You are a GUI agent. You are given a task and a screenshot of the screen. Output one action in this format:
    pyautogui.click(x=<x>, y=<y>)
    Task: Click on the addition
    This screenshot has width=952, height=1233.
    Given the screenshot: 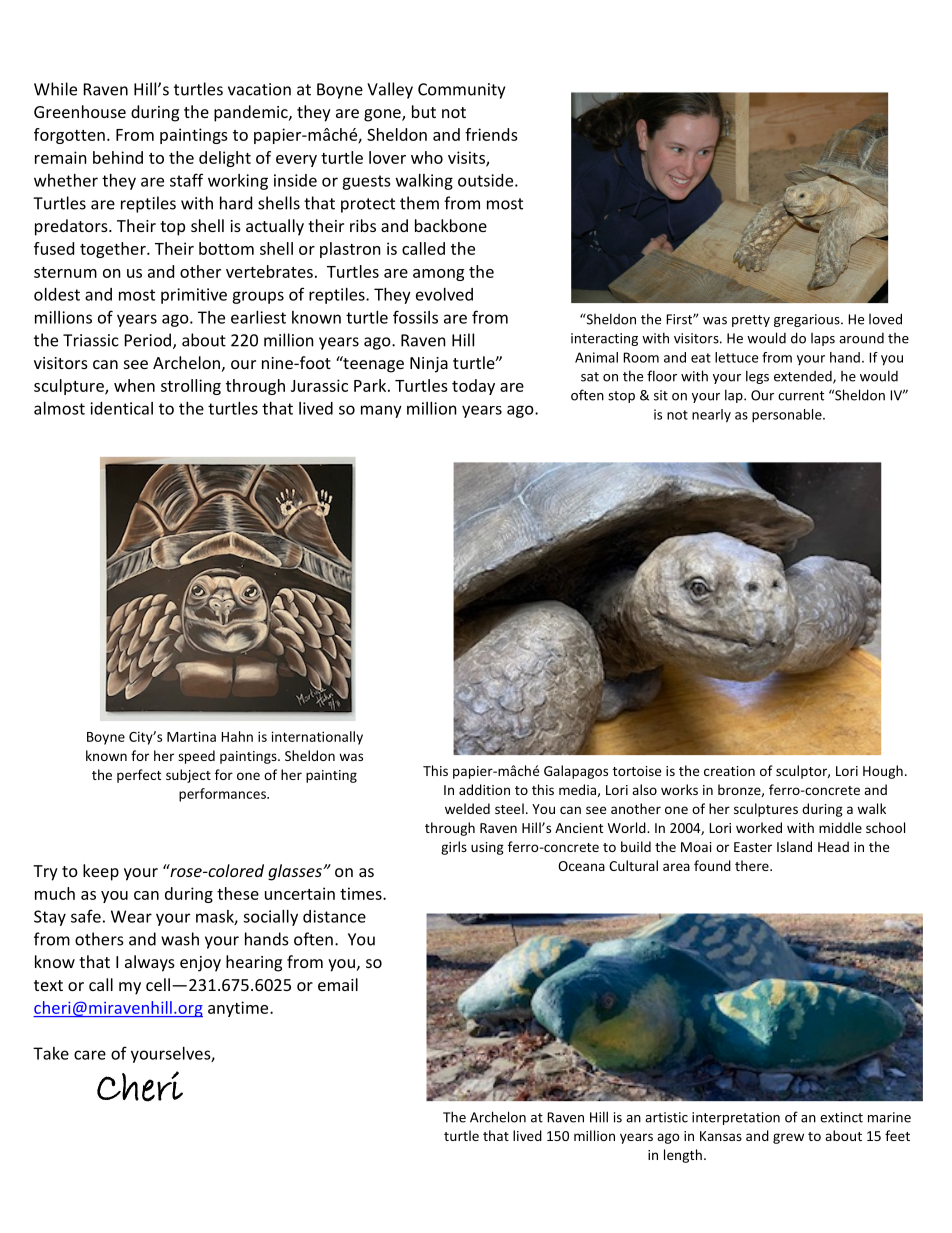 What is the action you would take?
    pyautogui.click(x=484, y=789)
